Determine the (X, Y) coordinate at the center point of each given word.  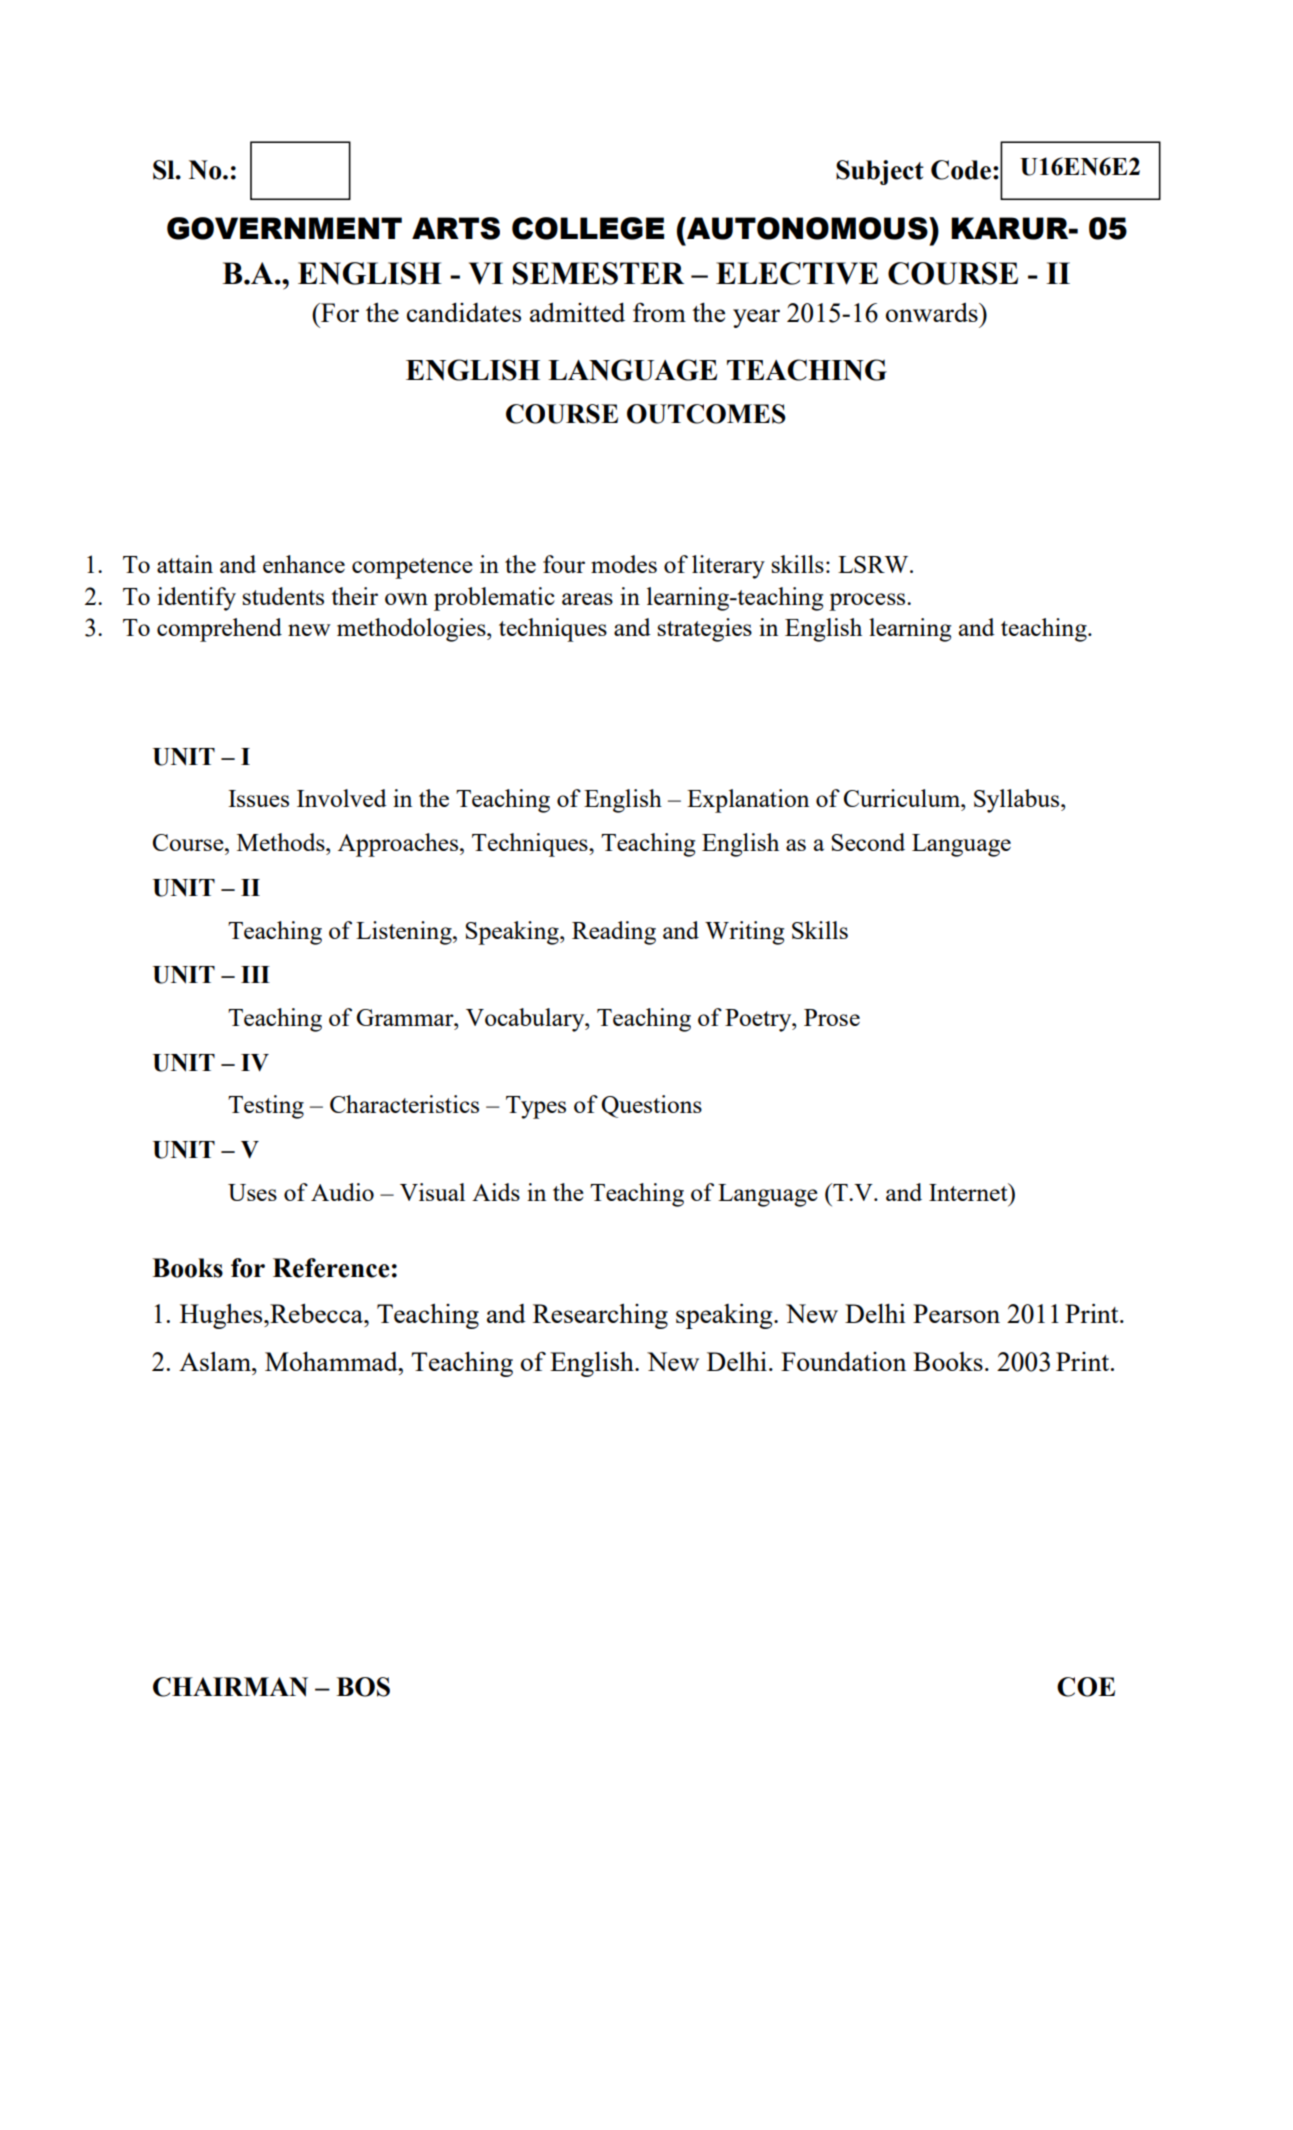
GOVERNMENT (284, 228)
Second (868, 842)
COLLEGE (588, 228)
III (255, 974)
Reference (331, 1268)
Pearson (956, 1313)
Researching (600, 1316)
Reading (614, 933)
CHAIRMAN (230, 1687)
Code (961, 170)
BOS (363, 1687)
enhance (304, 564)
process (868, 602)
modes (624, 564)
